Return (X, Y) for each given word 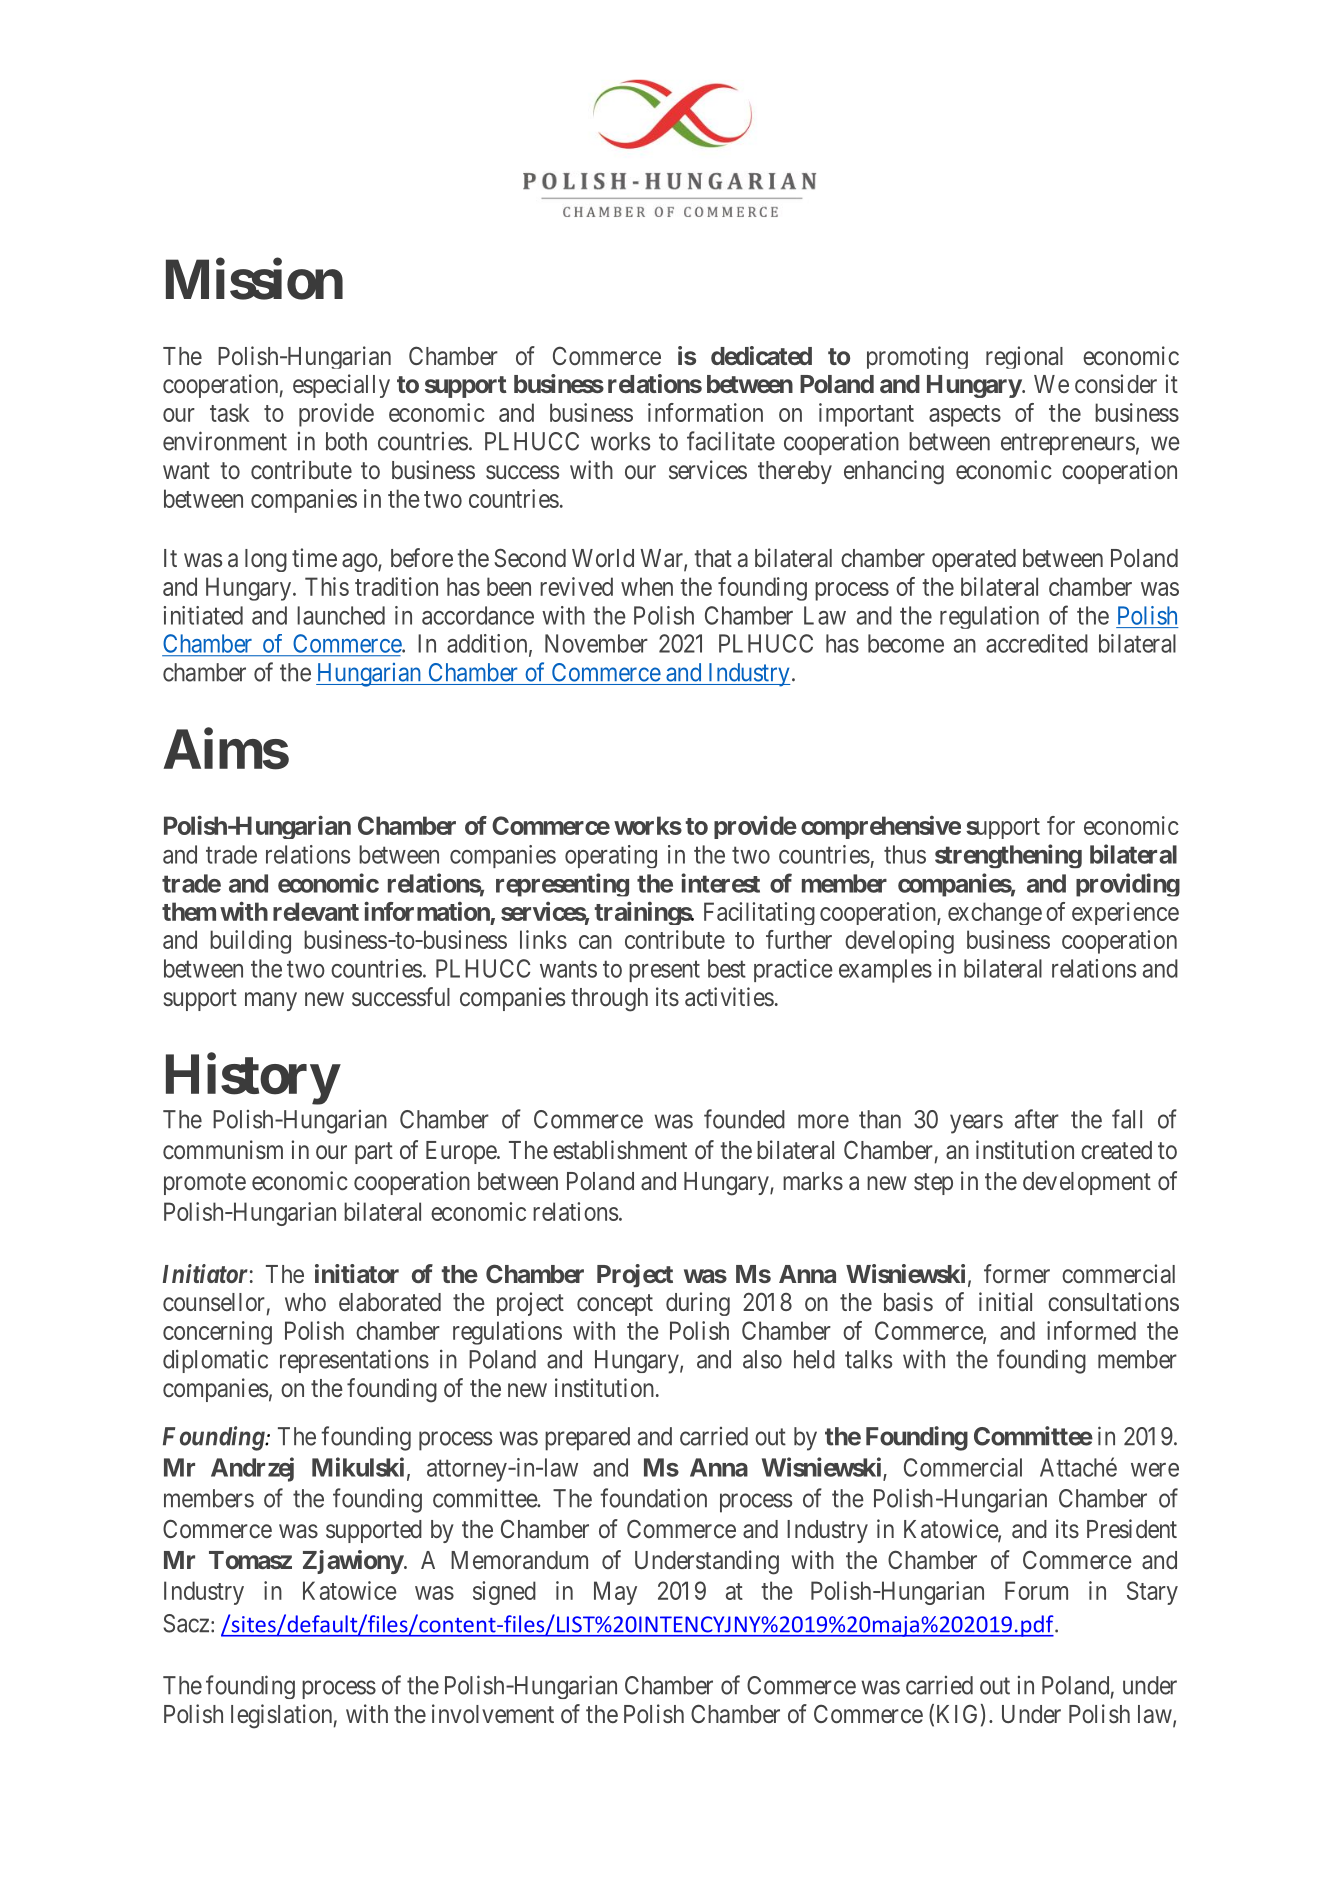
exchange (995, 913)
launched (341, 615)
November (596, 643)
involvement (493, 1713)
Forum (1036, 1590)
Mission (254, 279)
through (609, 1000)
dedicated (761, 355)
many (271, 1001)
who (305, 1302)
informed (1091, 1330)
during (698, 1304)
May (615, 1593)
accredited (1037, 643)
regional (1024, 357)
